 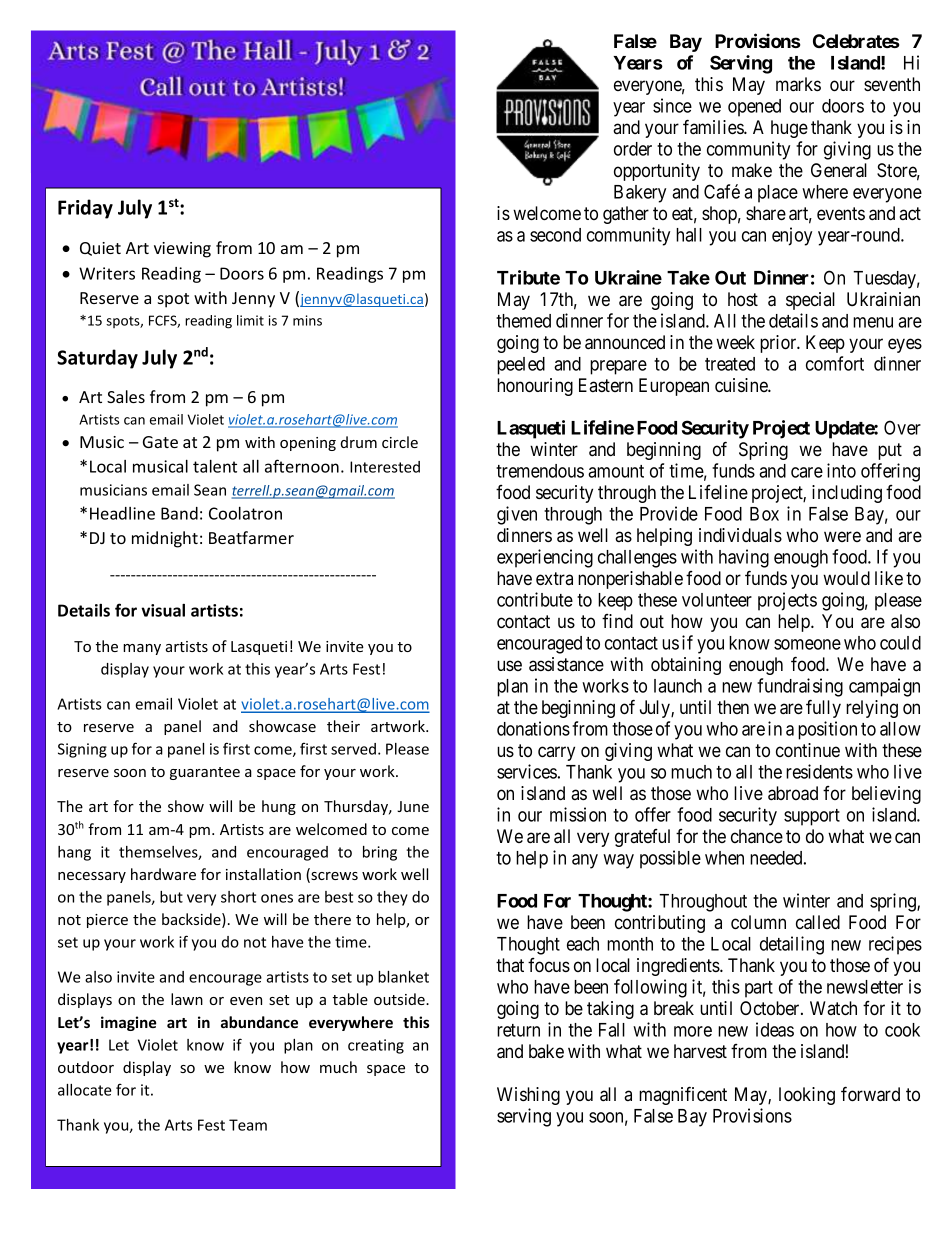 What do you see at coordinates (85, 209) in the image?
I see `Friday` at bounding box center [85, 209].
